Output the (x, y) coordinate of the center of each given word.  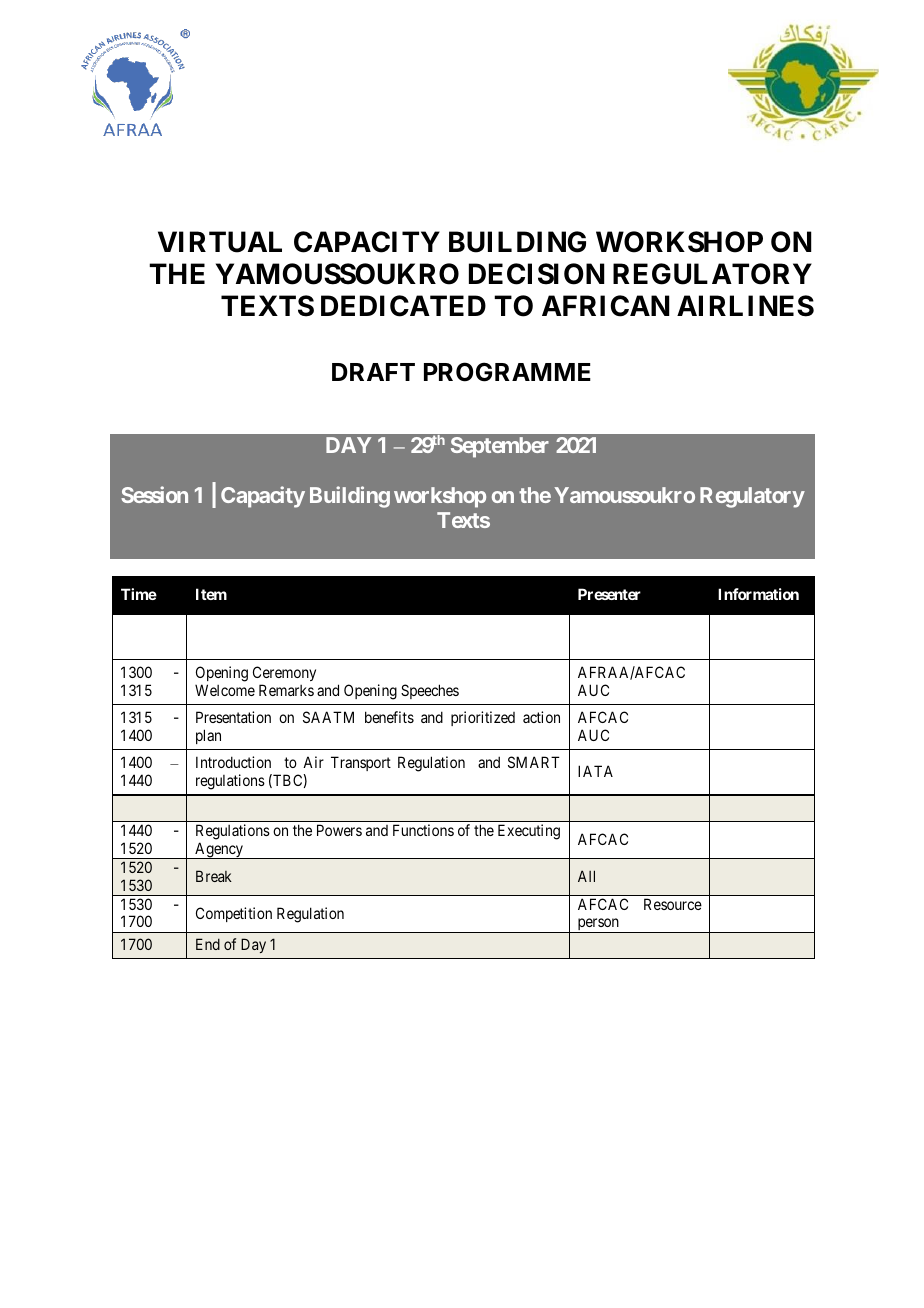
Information (758, 594)
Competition (234, 914)
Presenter (609, 594)
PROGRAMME (507, 372)
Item (211, 594)
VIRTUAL (220, 242)
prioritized (483, 718)
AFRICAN (606, 306)
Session (154, 494)
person (598, 925)
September (500, 447)
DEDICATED (403, 306)
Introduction (233, 762)
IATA (595, 771)
